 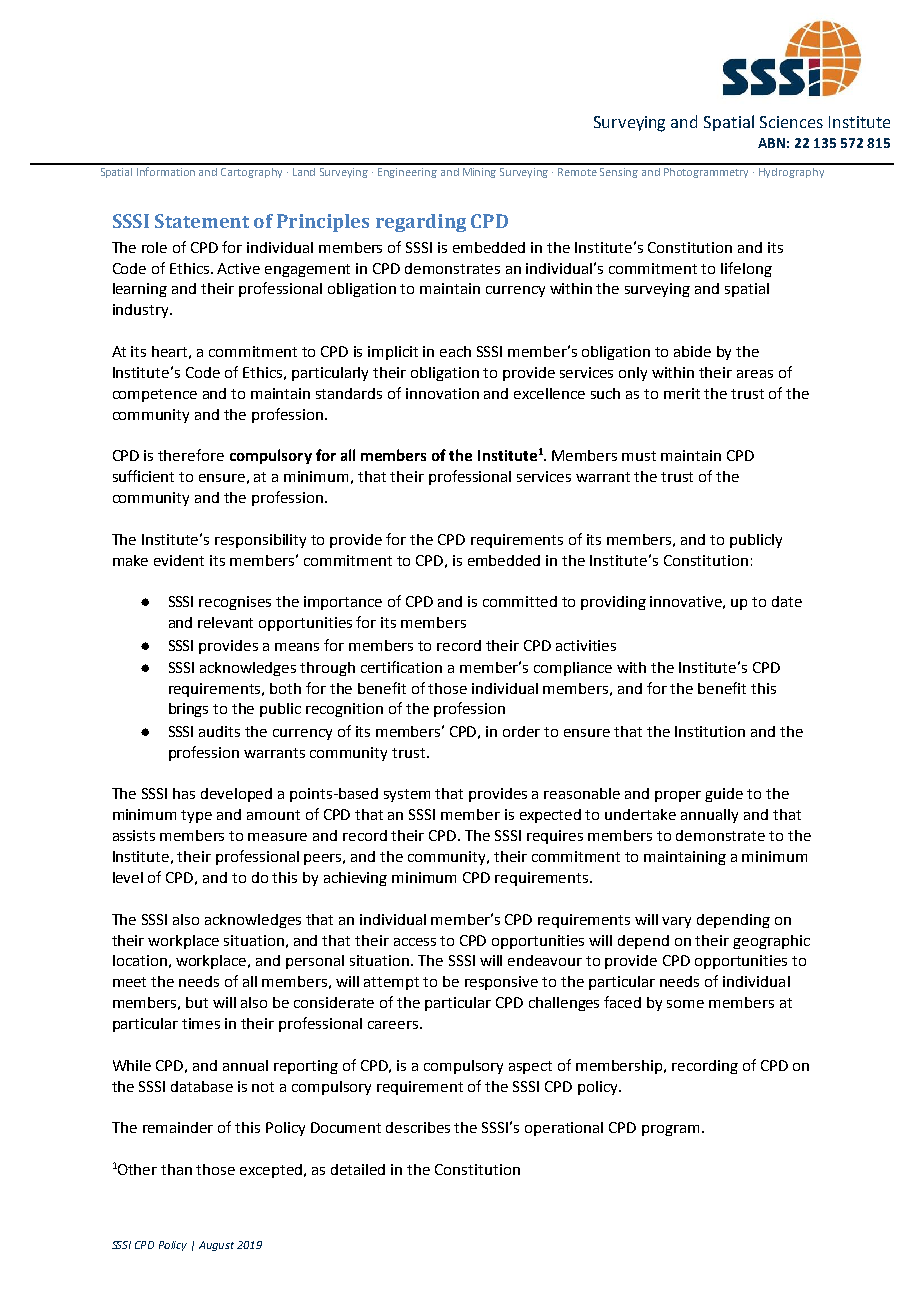 What do you see at coordinates (216, 1246) in the screenshot?
I see `August` at bounding box center [216, 1246].
